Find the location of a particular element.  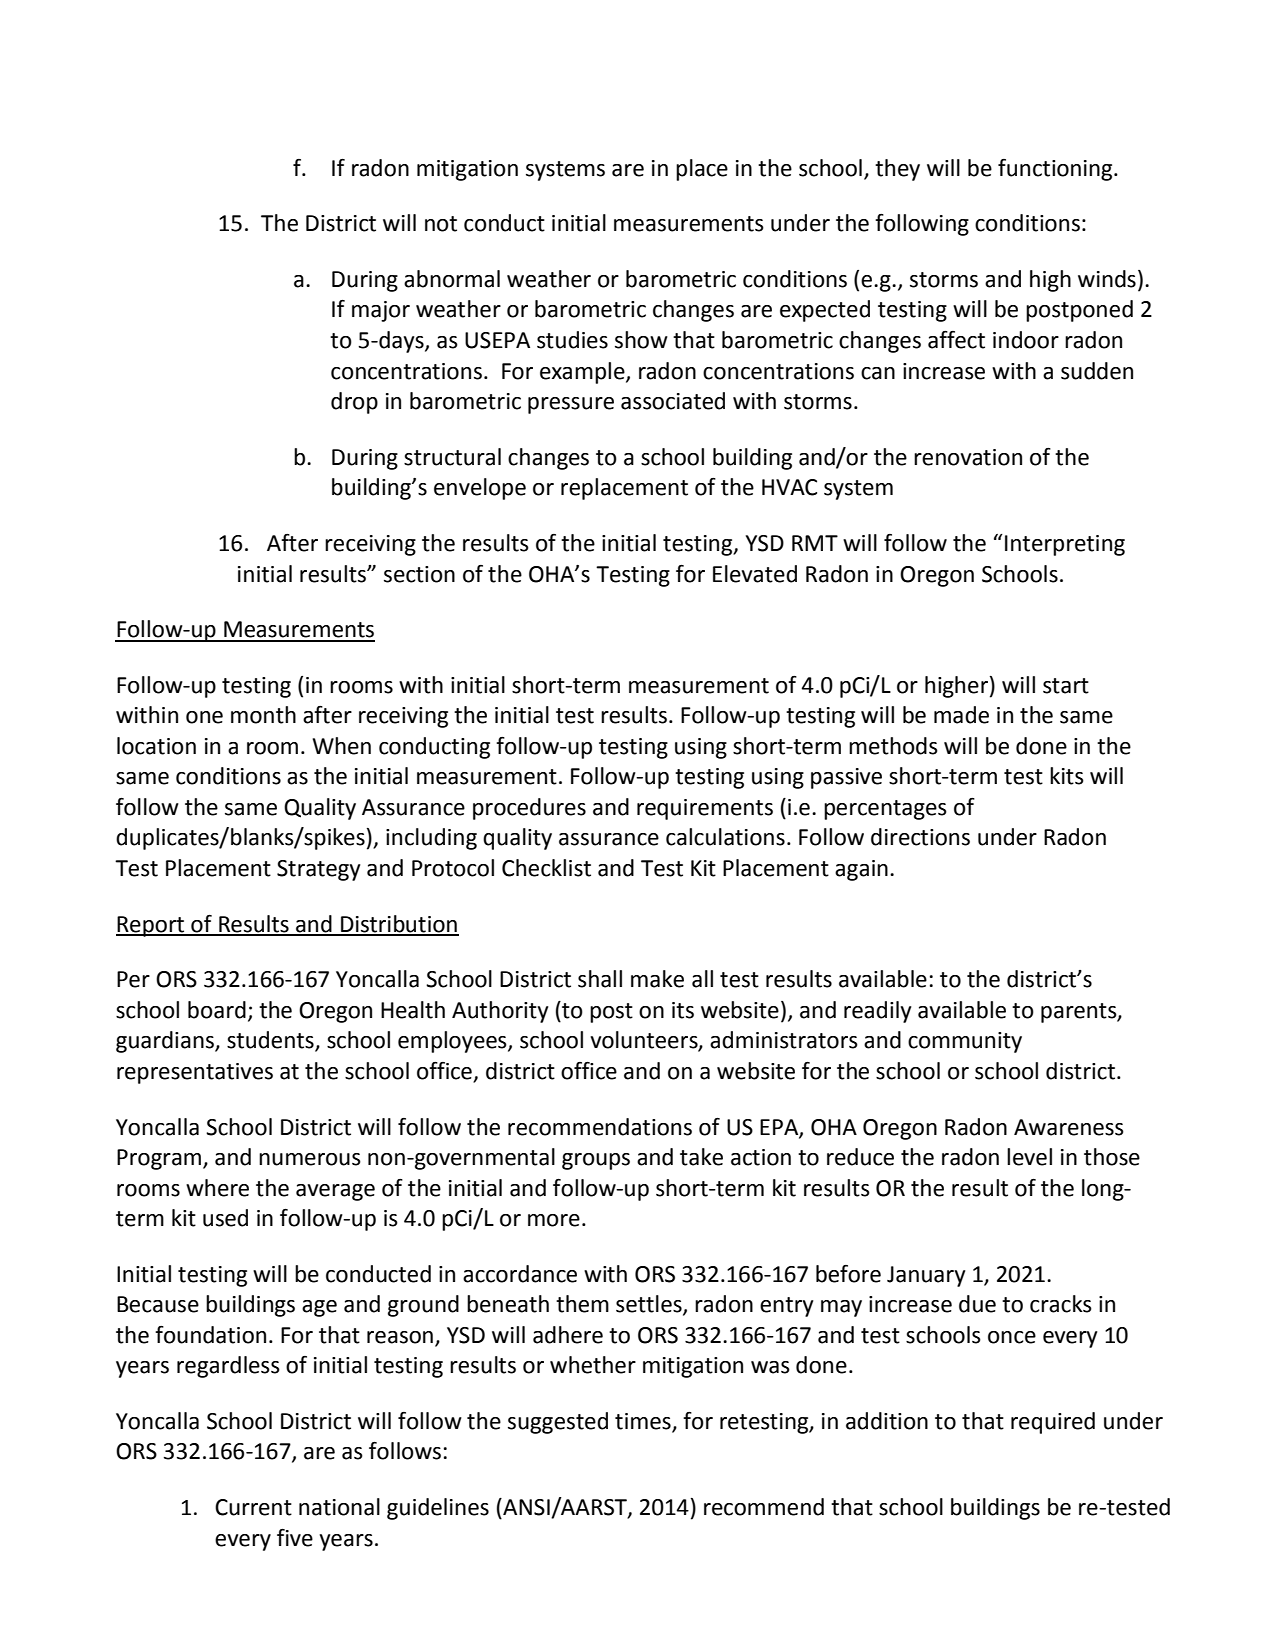

Current is located at coordinates (253, 1507).
